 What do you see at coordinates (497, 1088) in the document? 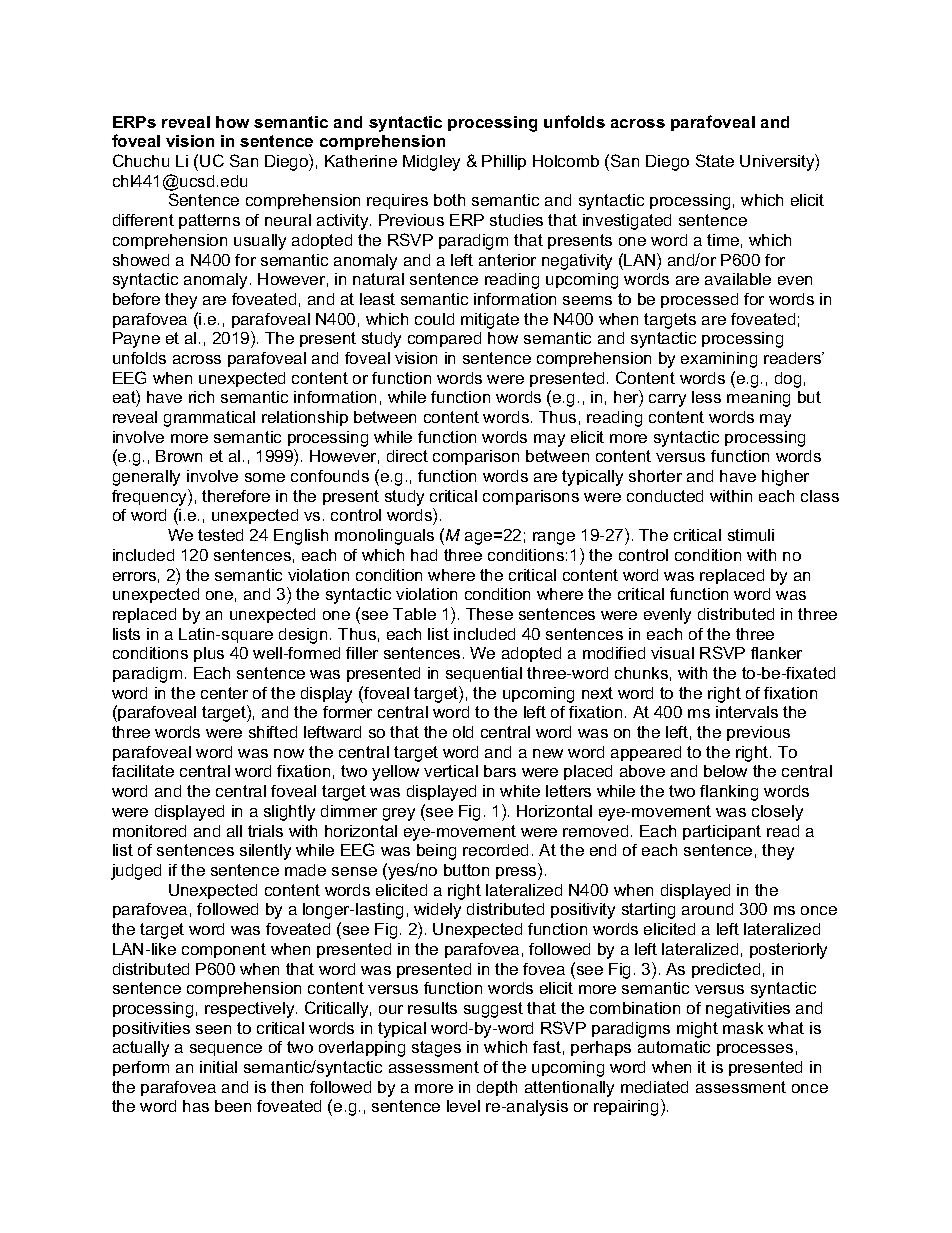
I see `depth` at bounding box center [497, 1088].
